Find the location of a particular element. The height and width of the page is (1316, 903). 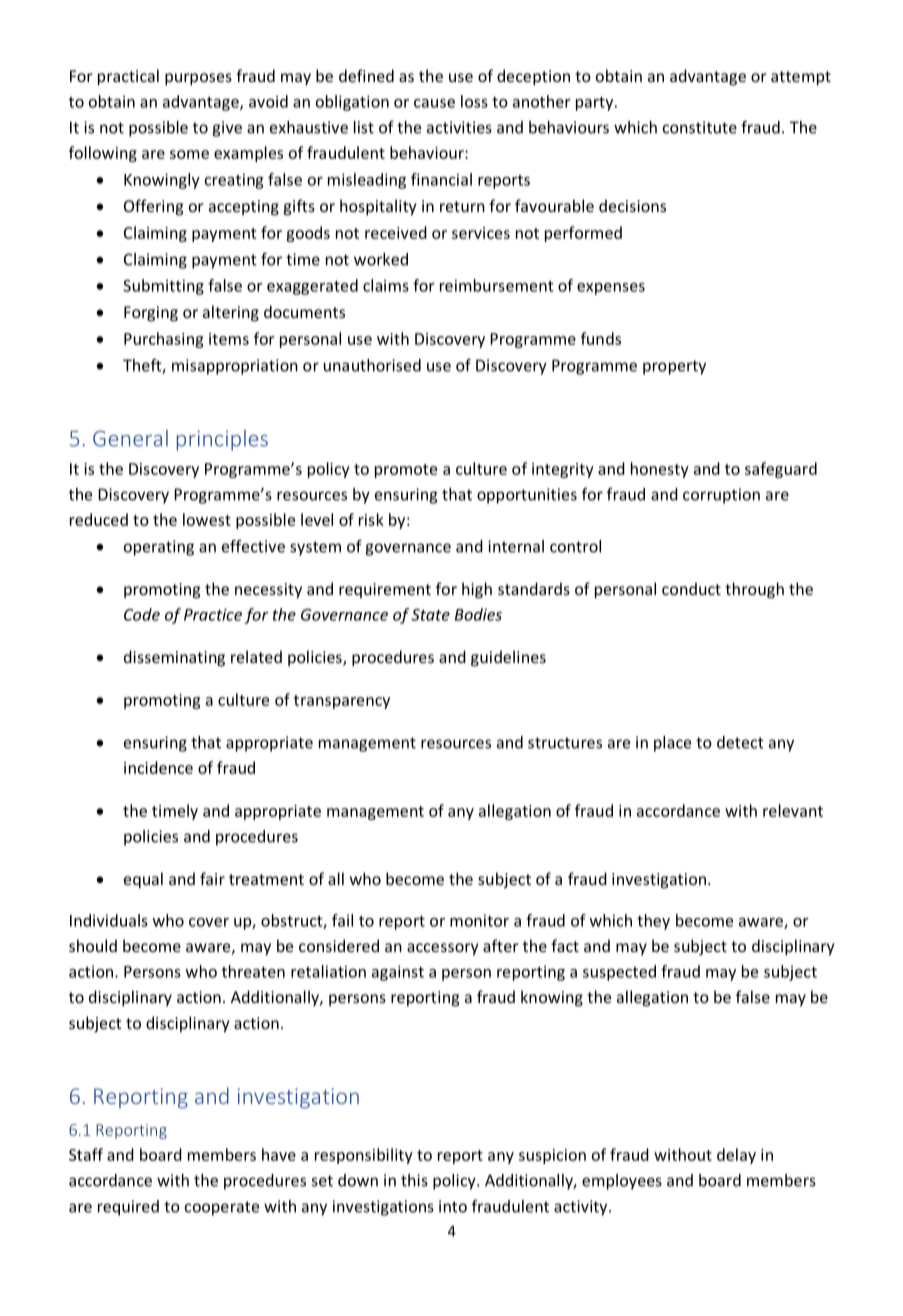

cause is located at coordinates (434, 103).
